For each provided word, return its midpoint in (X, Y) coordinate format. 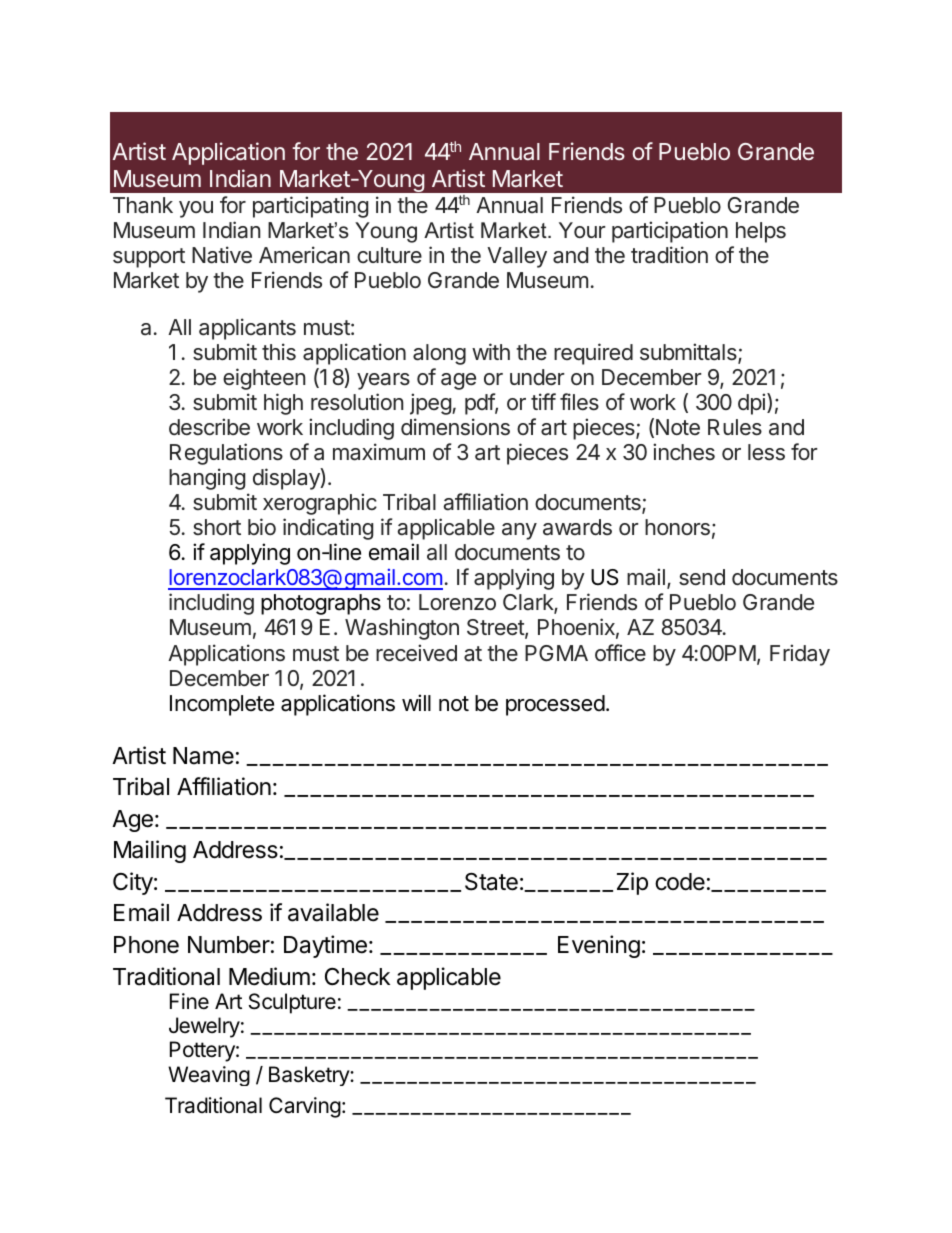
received (416, 653)
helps (761, 232)
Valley (517, 257)
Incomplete (222, 705)
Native (222, 255)
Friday (800, 655)
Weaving (209, 1076)
